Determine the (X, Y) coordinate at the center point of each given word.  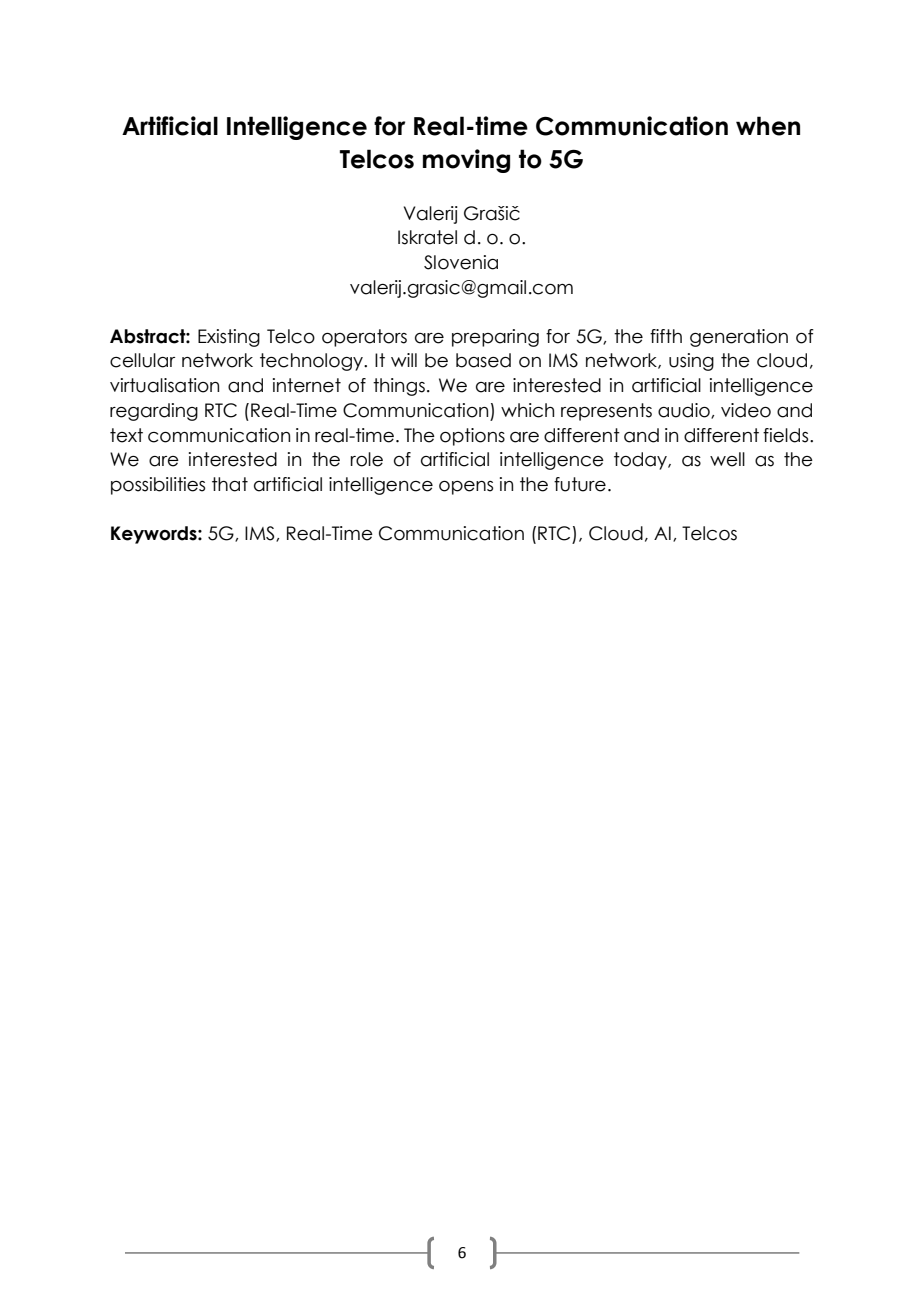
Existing (229, 338)
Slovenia (461, 262)
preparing (495, 338)
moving (466, 161)
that (230, 484)
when (768, 126)
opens (466, 488)
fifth (666, 336)
